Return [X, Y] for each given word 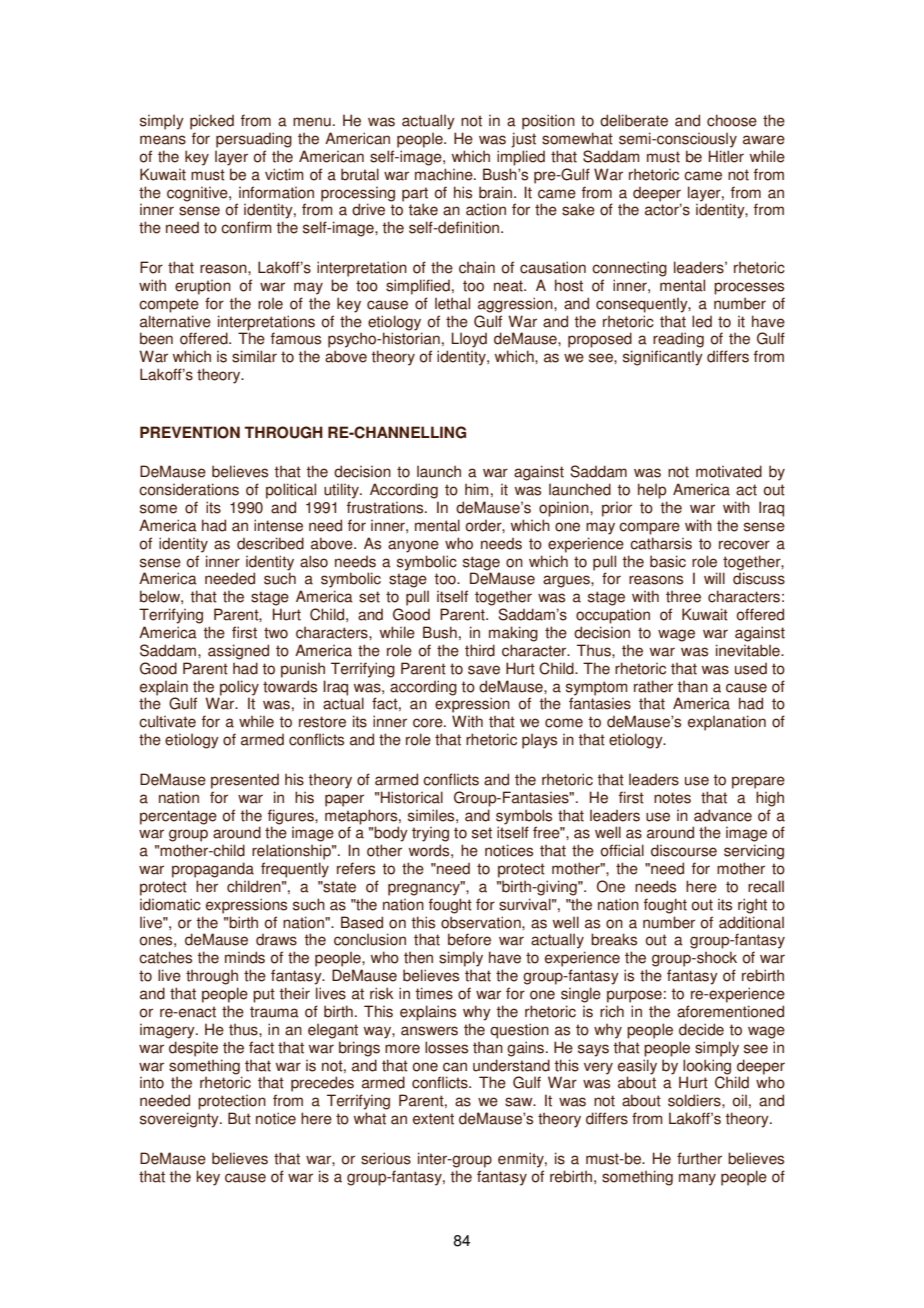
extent [433, 1119]
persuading [254, 140]
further [699, 1158]
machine [445, 174]
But [239, 1118]
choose [732, 120]
